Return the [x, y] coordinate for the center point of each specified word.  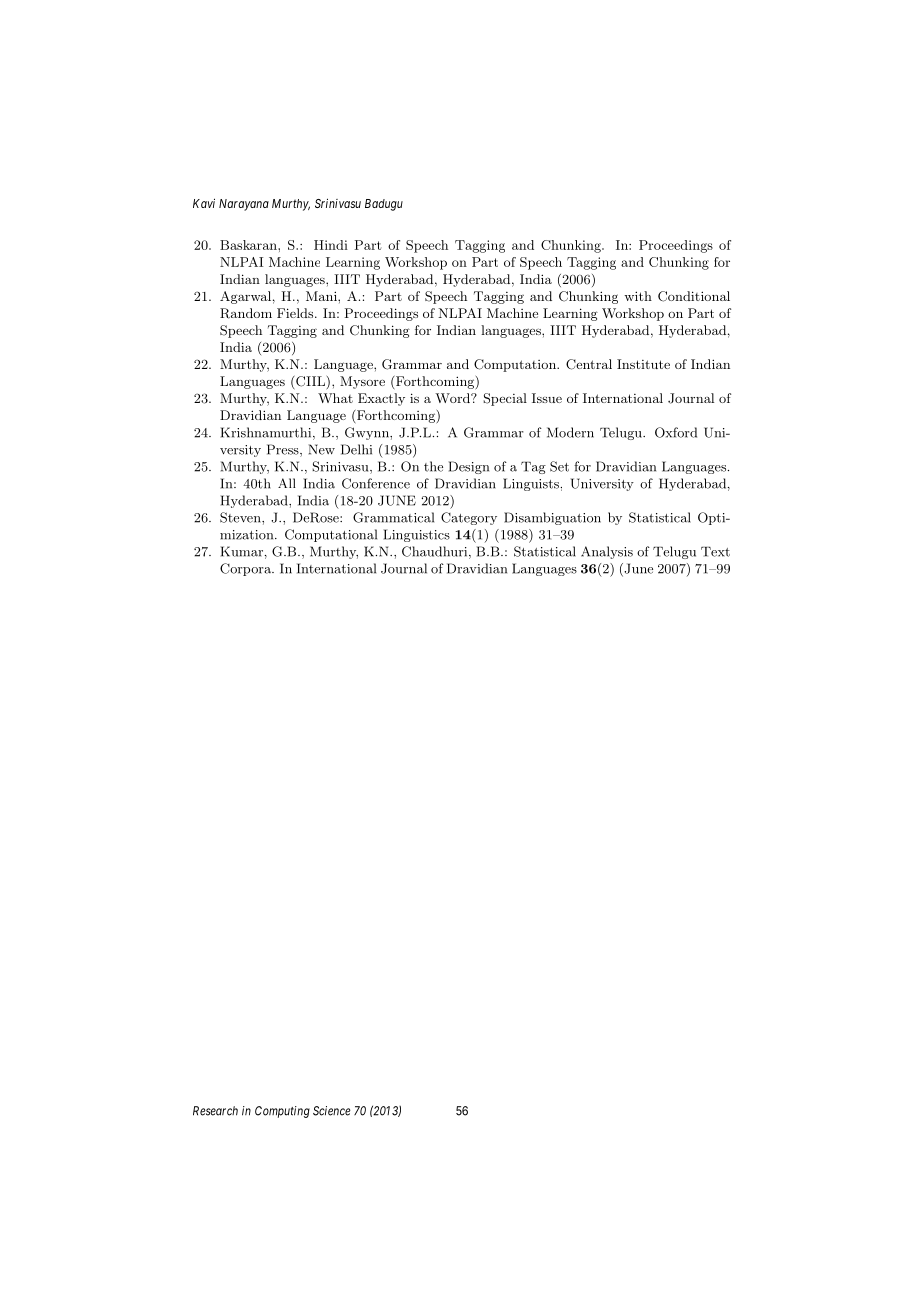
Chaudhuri [436, 552]
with [638, 296]
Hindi [331, 245]
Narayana [244, 205]
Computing [282, 1112]
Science [332, 1111]
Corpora [246, 569]
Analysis [607, 552]
